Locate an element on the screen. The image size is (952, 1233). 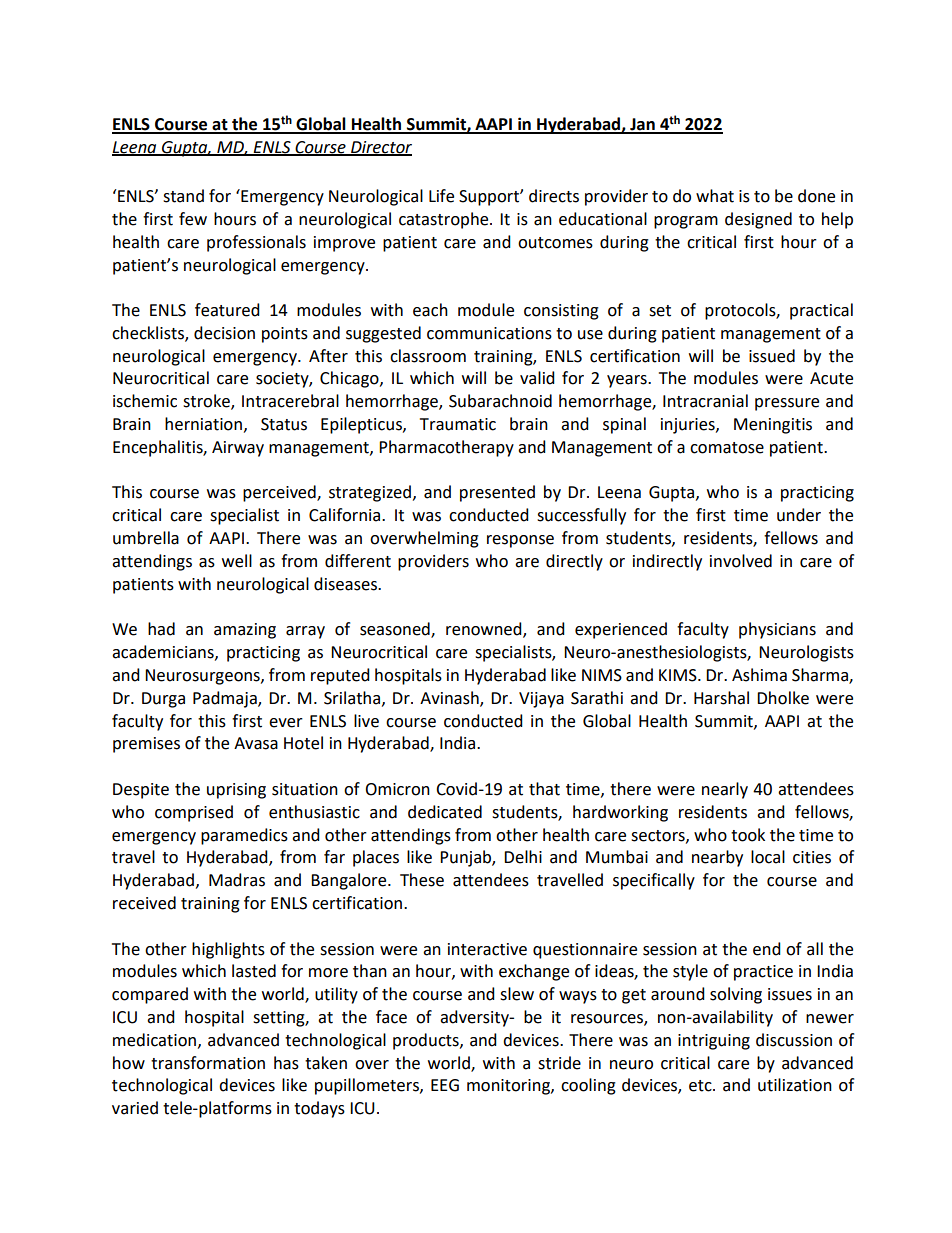
stand is located at coordinates (183, 196).
